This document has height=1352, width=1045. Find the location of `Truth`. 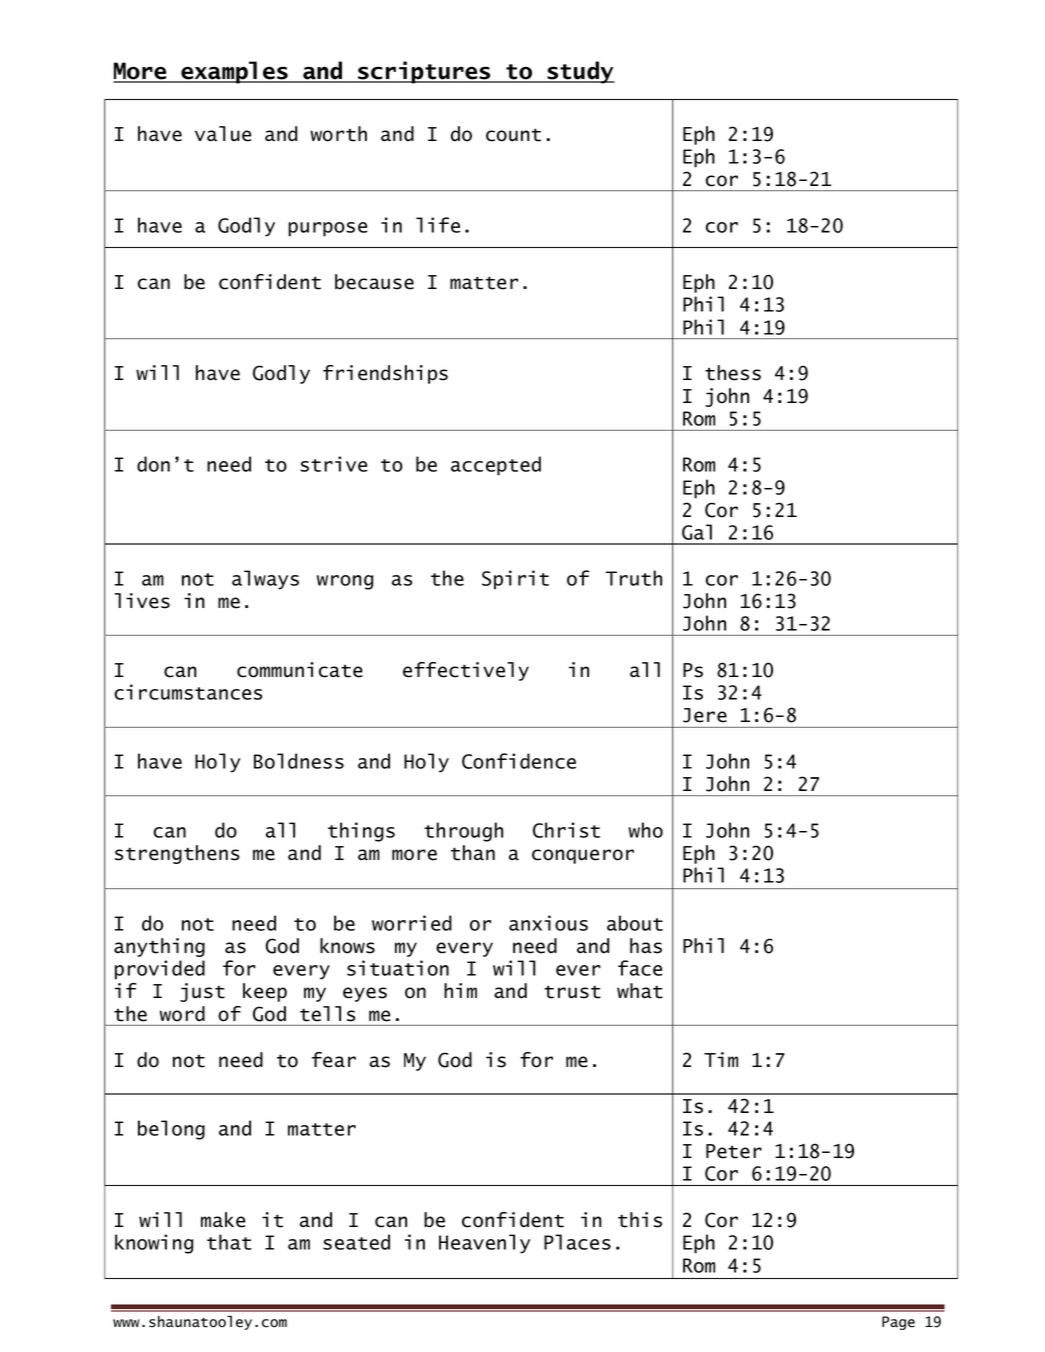

Truth is located at coordinates (634, 578).
